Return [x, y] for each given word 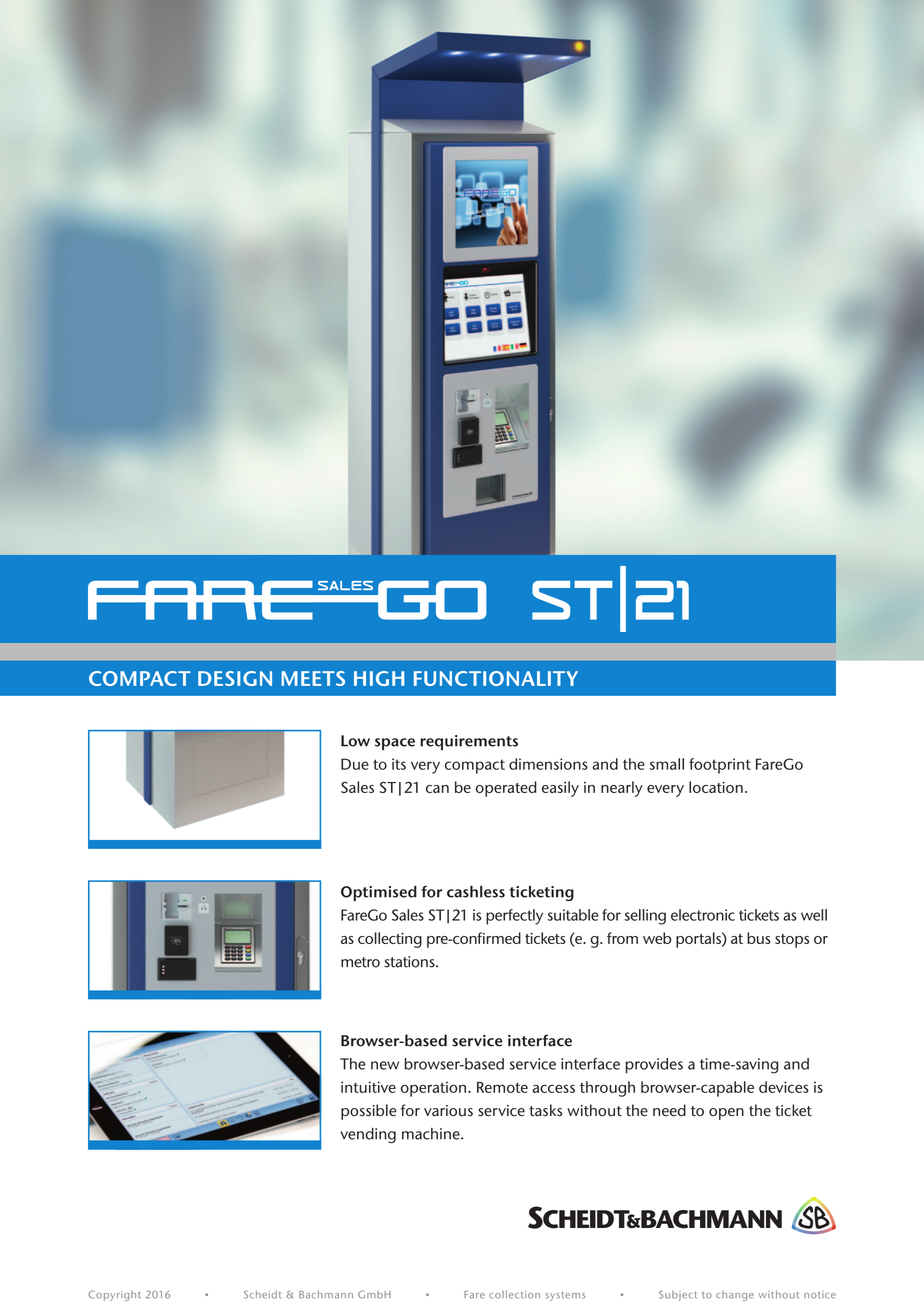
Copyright [114, 1296]
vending [368, 1135]
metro [360, 962]
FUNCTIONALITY [496, 678]
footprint [720, 766]
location [716, 787]
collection [514, 1294]
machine [432, 1134]
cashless [476, 891]
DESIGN [235, 678]
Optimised [379, 893]
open [726, 1114]
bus [759, 938]
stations [410, 962]
